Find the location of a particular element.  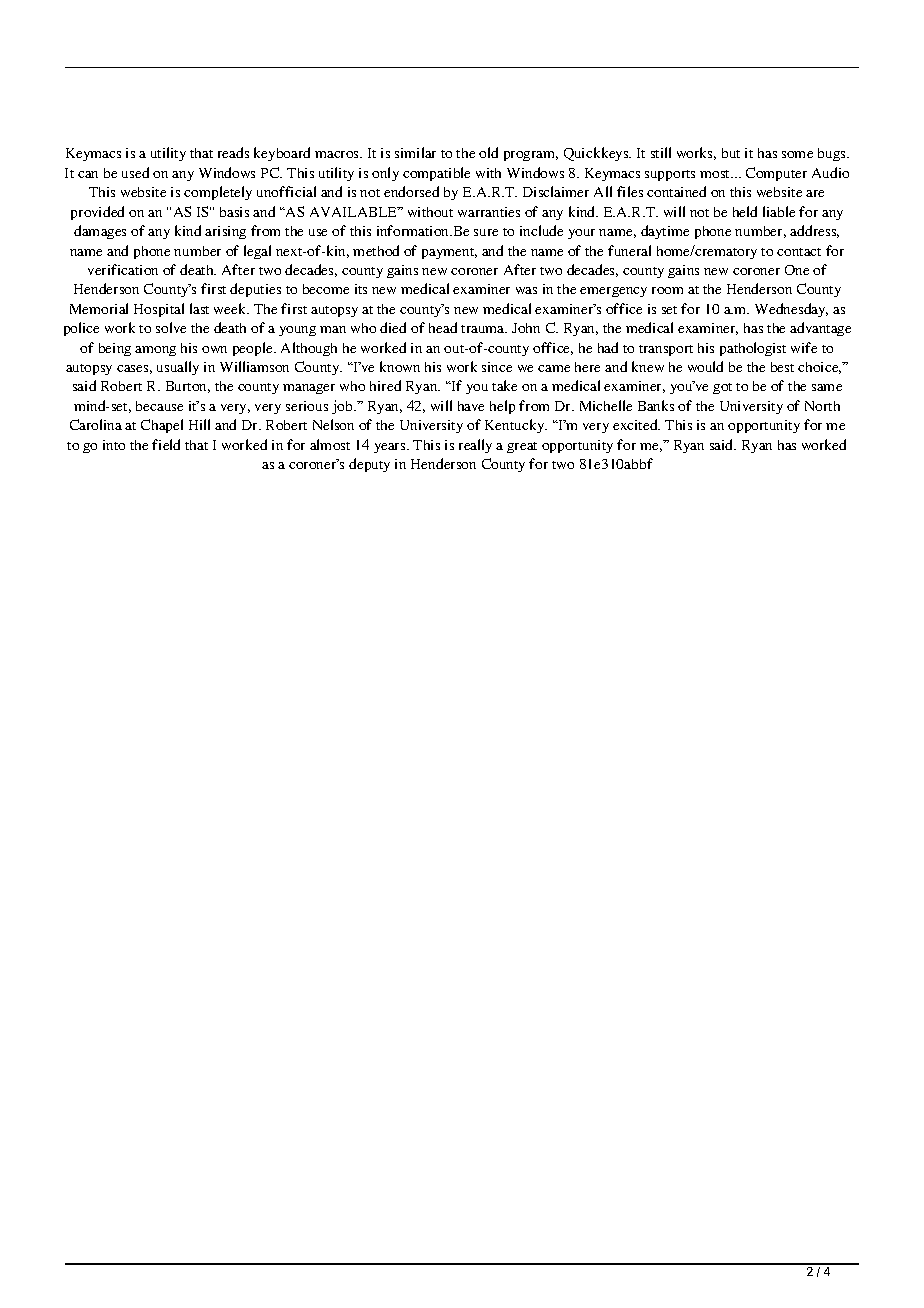

but is located at coordinates (731, 153).
